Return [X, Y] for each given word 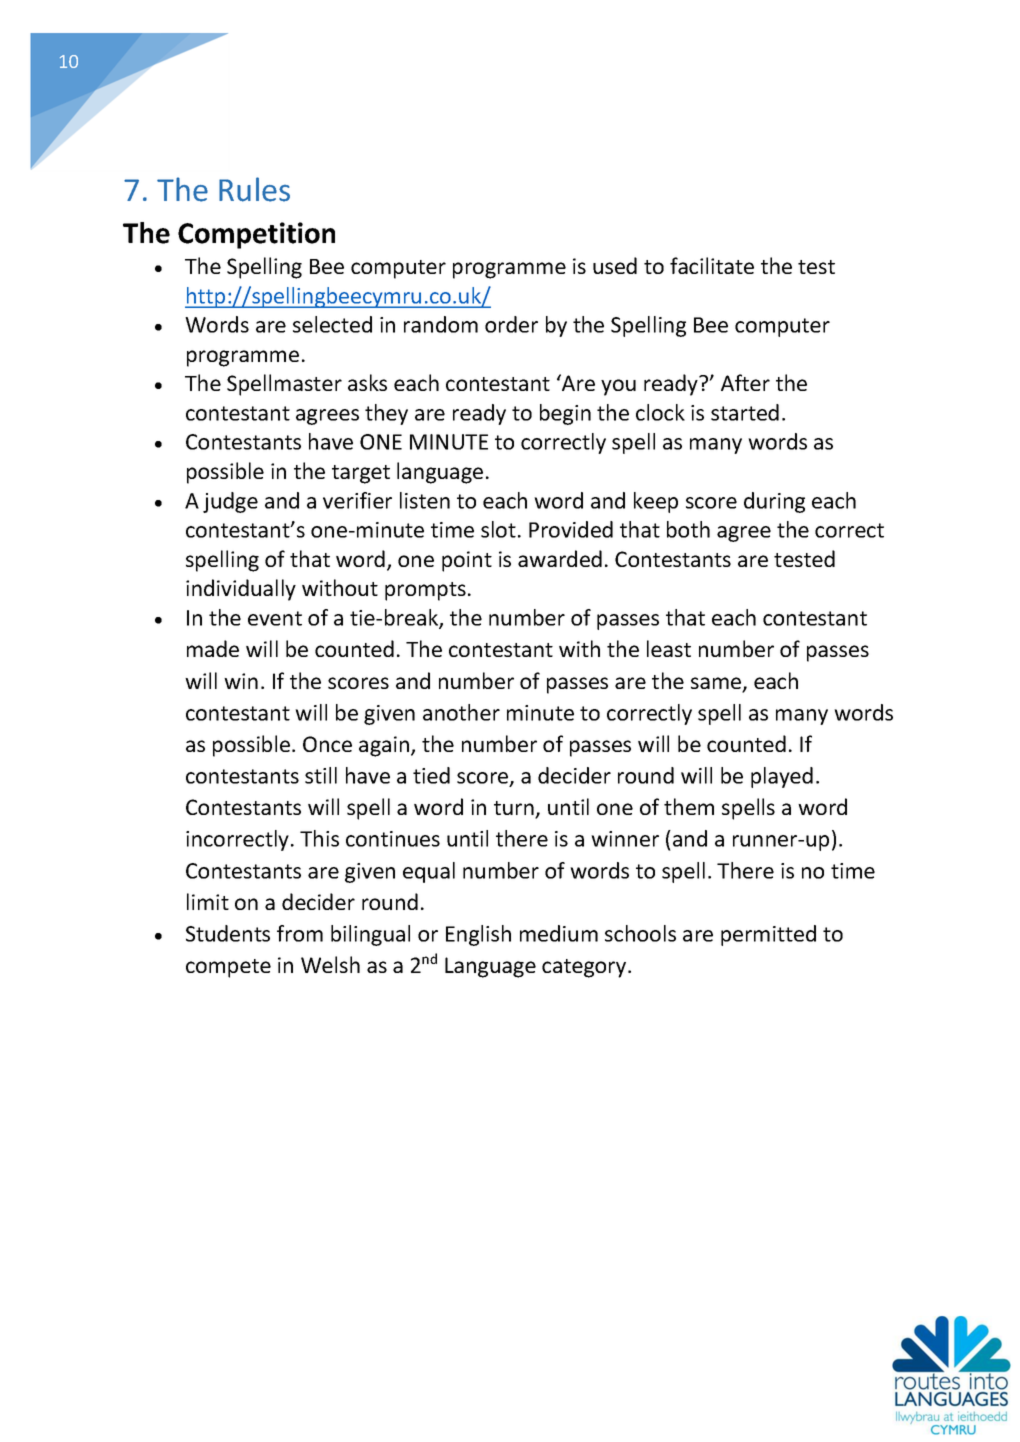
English [478, 935]
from [300, 933]
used [615, 265]
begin [565, 414]
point [467, 561]
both [688, 529]
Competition [256, 235]
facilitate [712, 265]
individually [241, 590]
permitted [768, 935]
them [689, 806]
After [745, 382]
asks [367, 382]
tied [431, 775]
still [321, 775]
